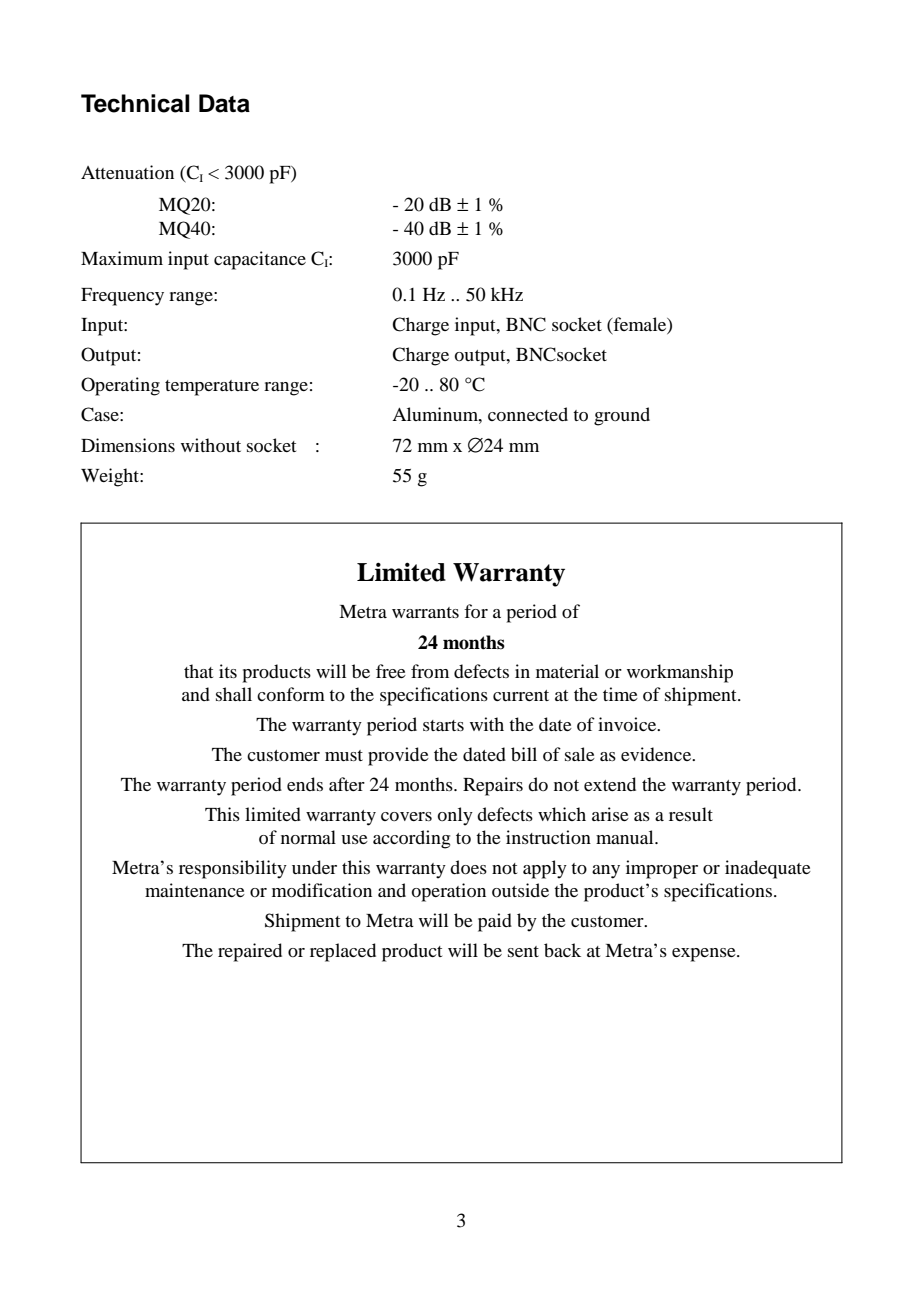 The height and width of the screenshot is (1310, 924). Describe the element at coordinates (198, 671) in the screenshot. I see `that` at that location.
